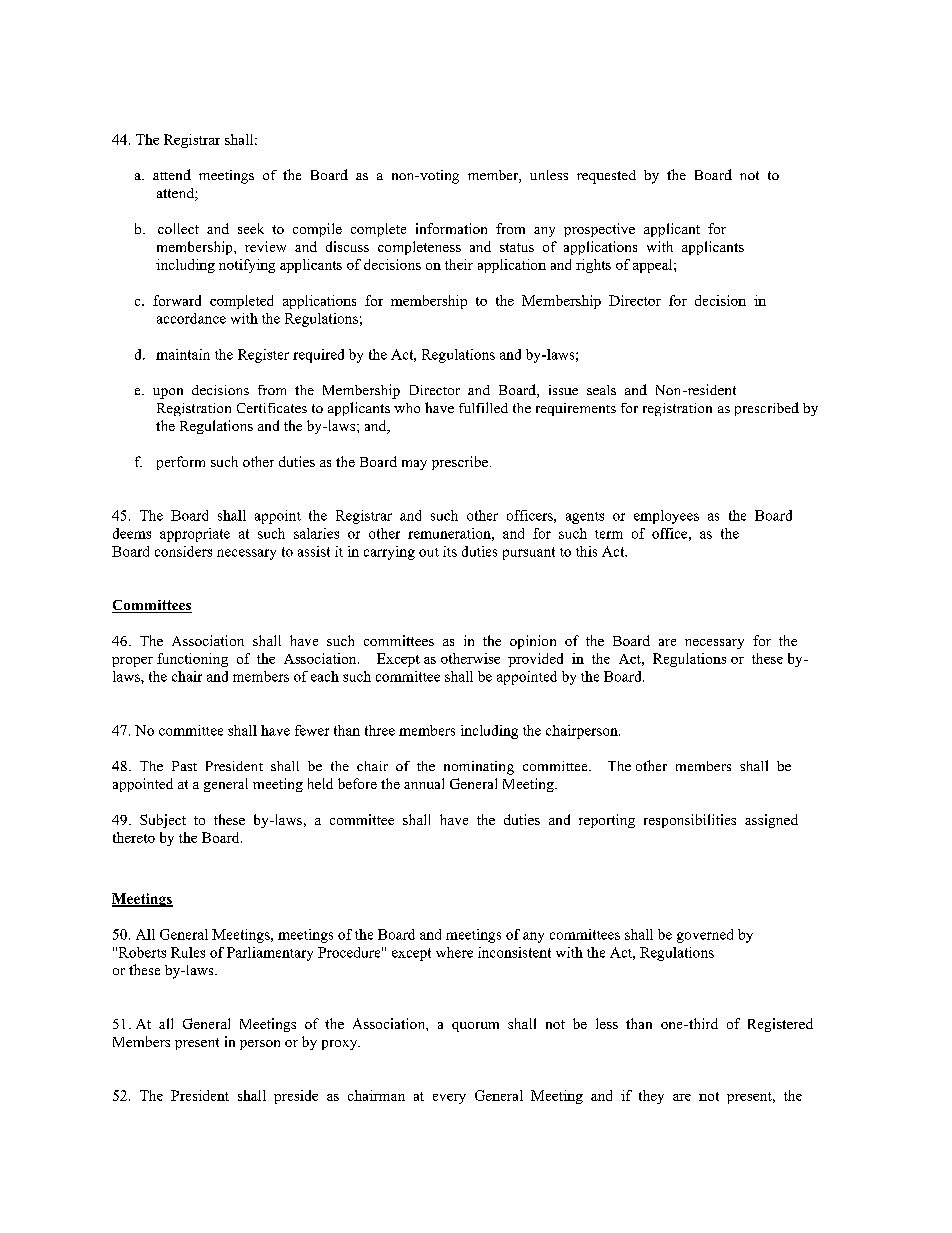 This screenshot has width=952, height=1233. What do you see at coordinates (533, 642) in the screenshot?
I see `opinion` at bounding box center [533, 642].
